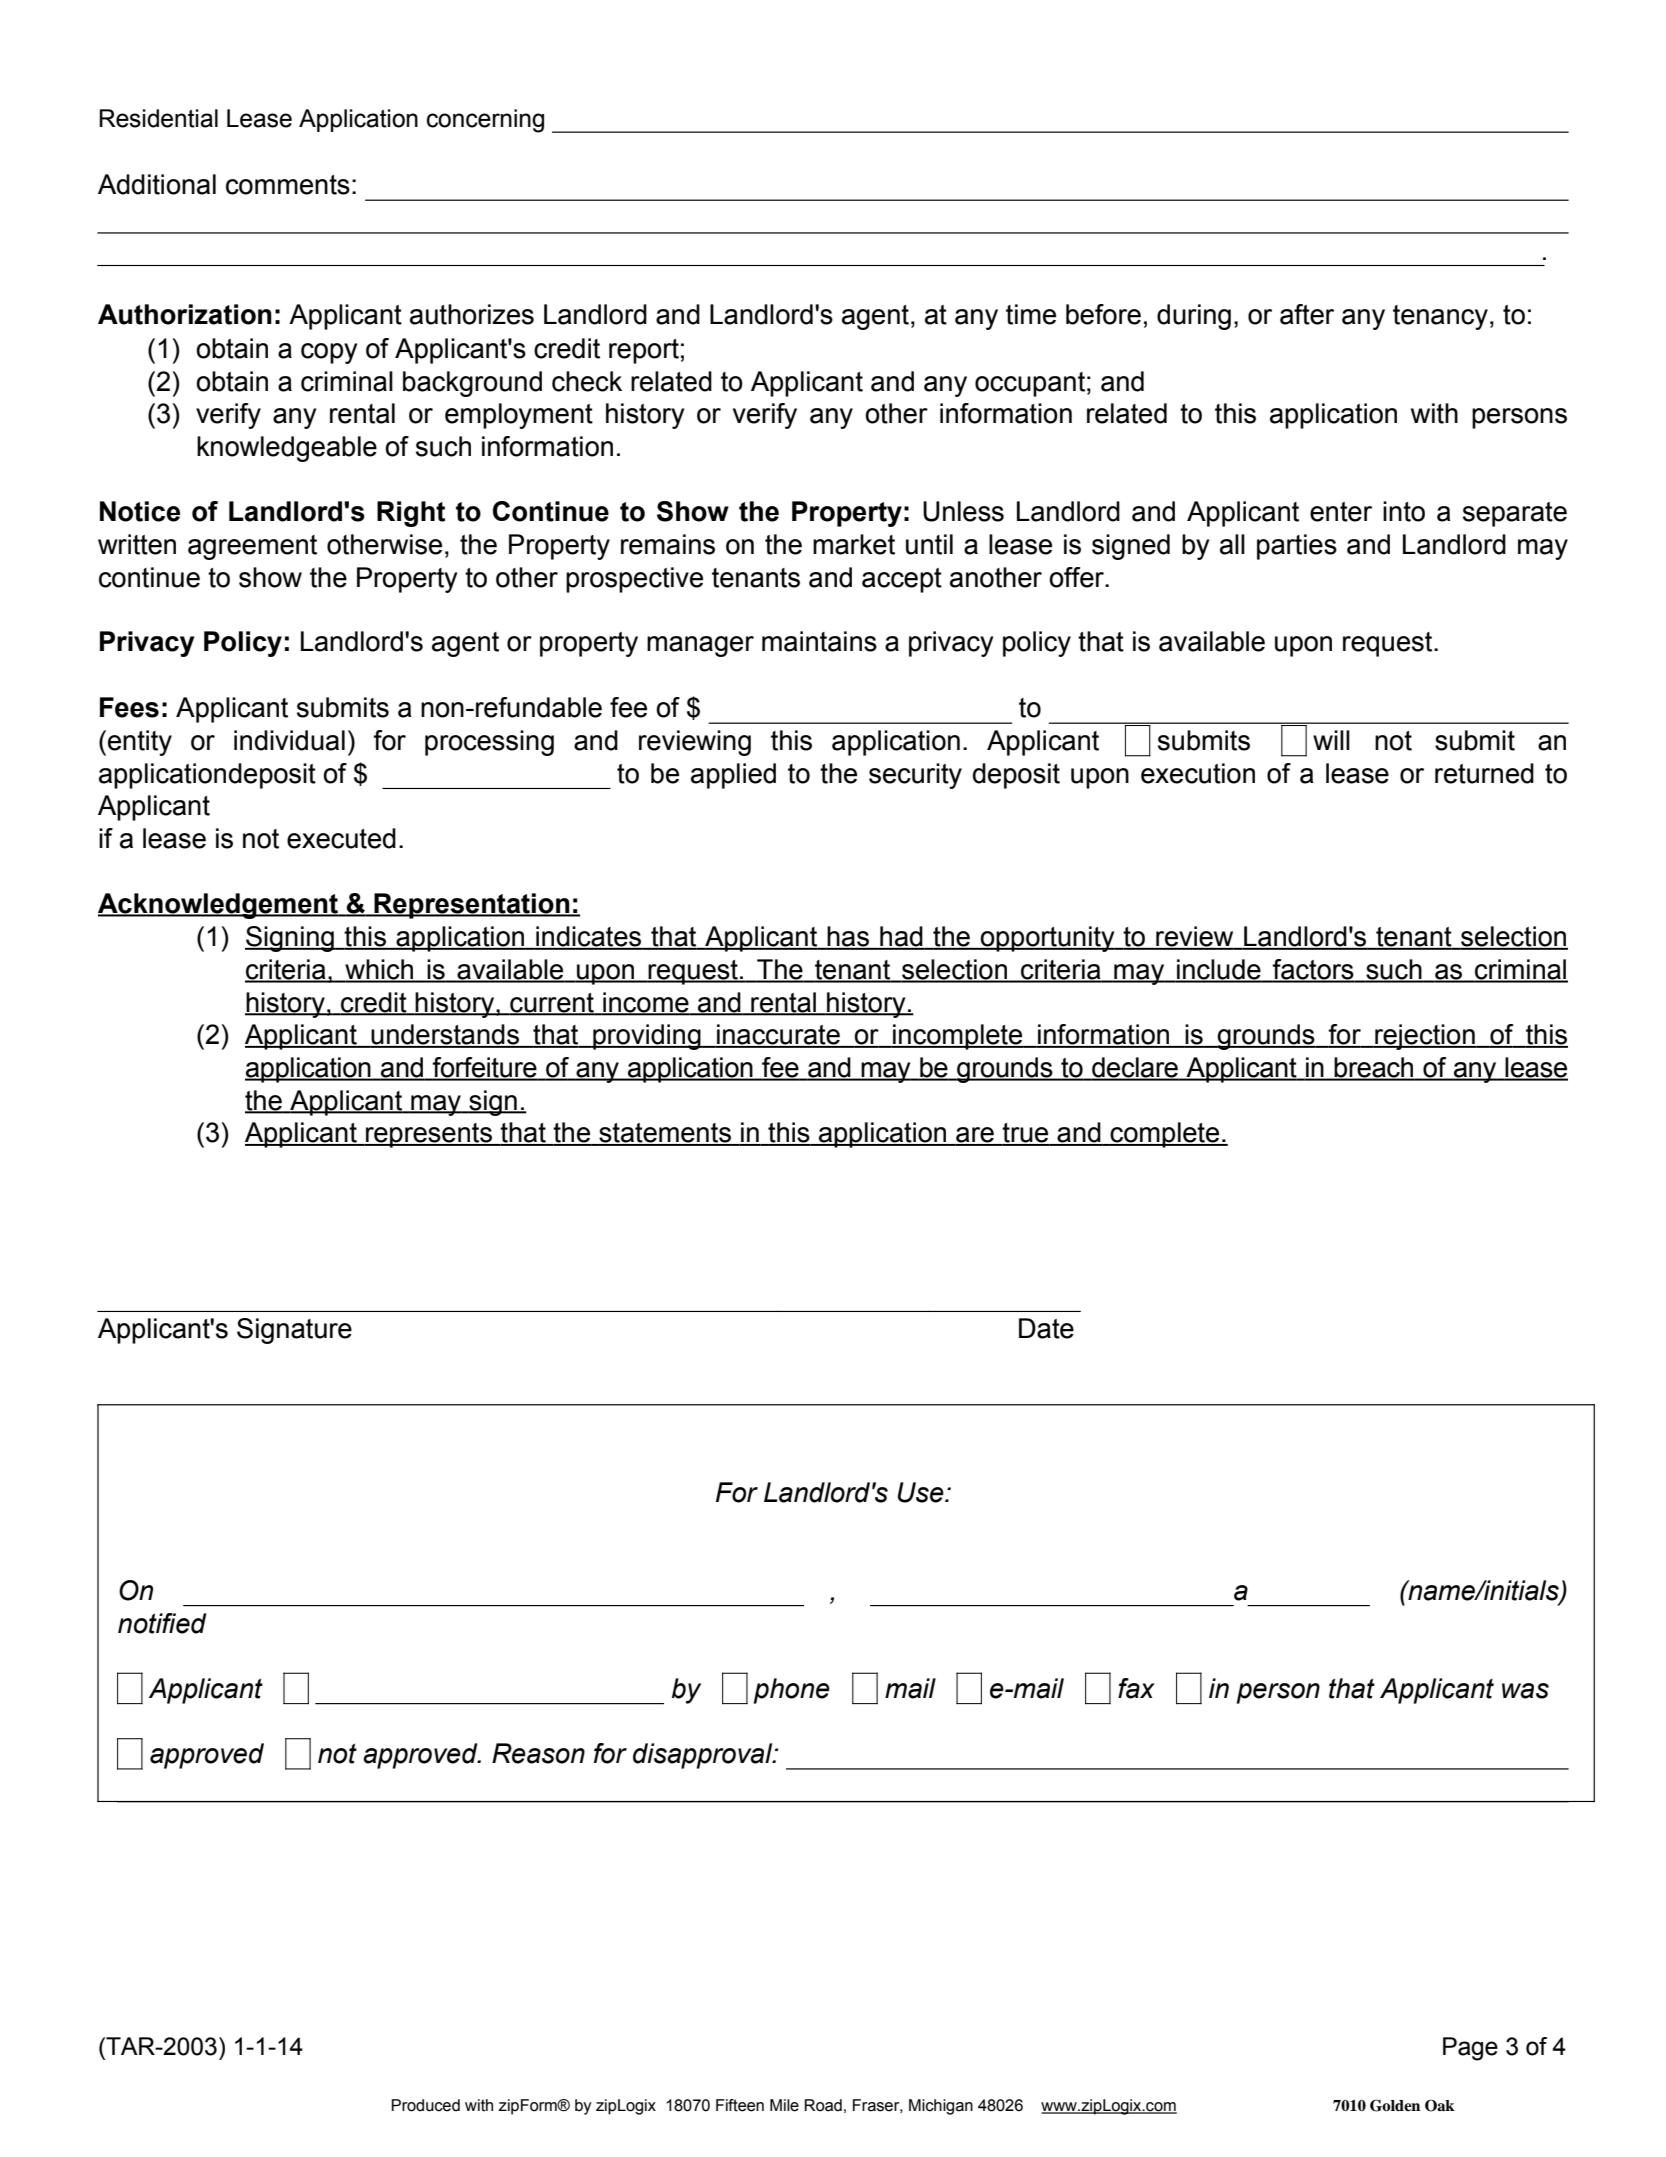 The height and width of the screenshot is (2157, 1666). Describe the element at coordinates (425, 2105) in the screenshot. I see `Produced` at that location.
